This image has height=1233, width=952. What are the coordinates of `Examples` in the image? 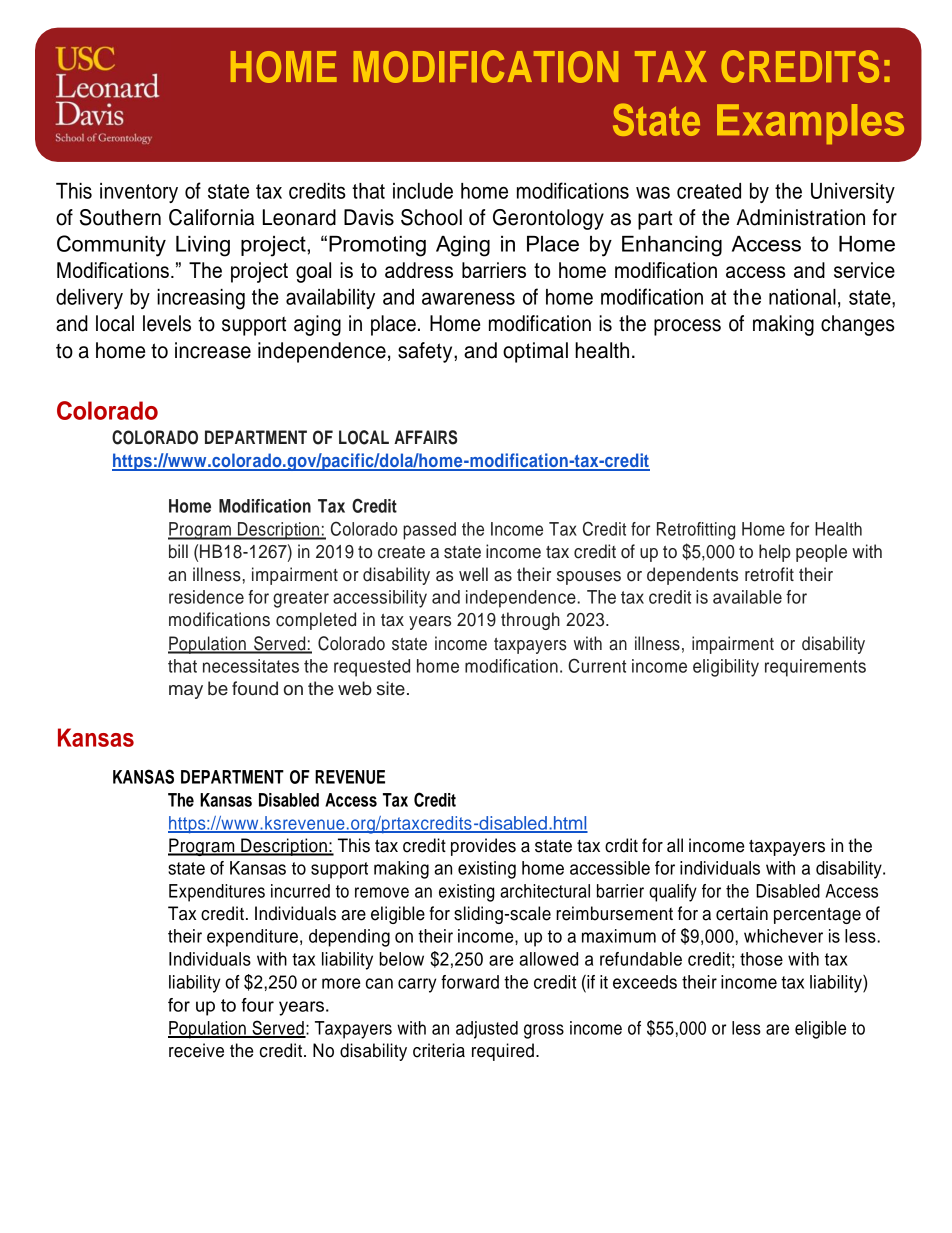 It's located at (810, 124).
